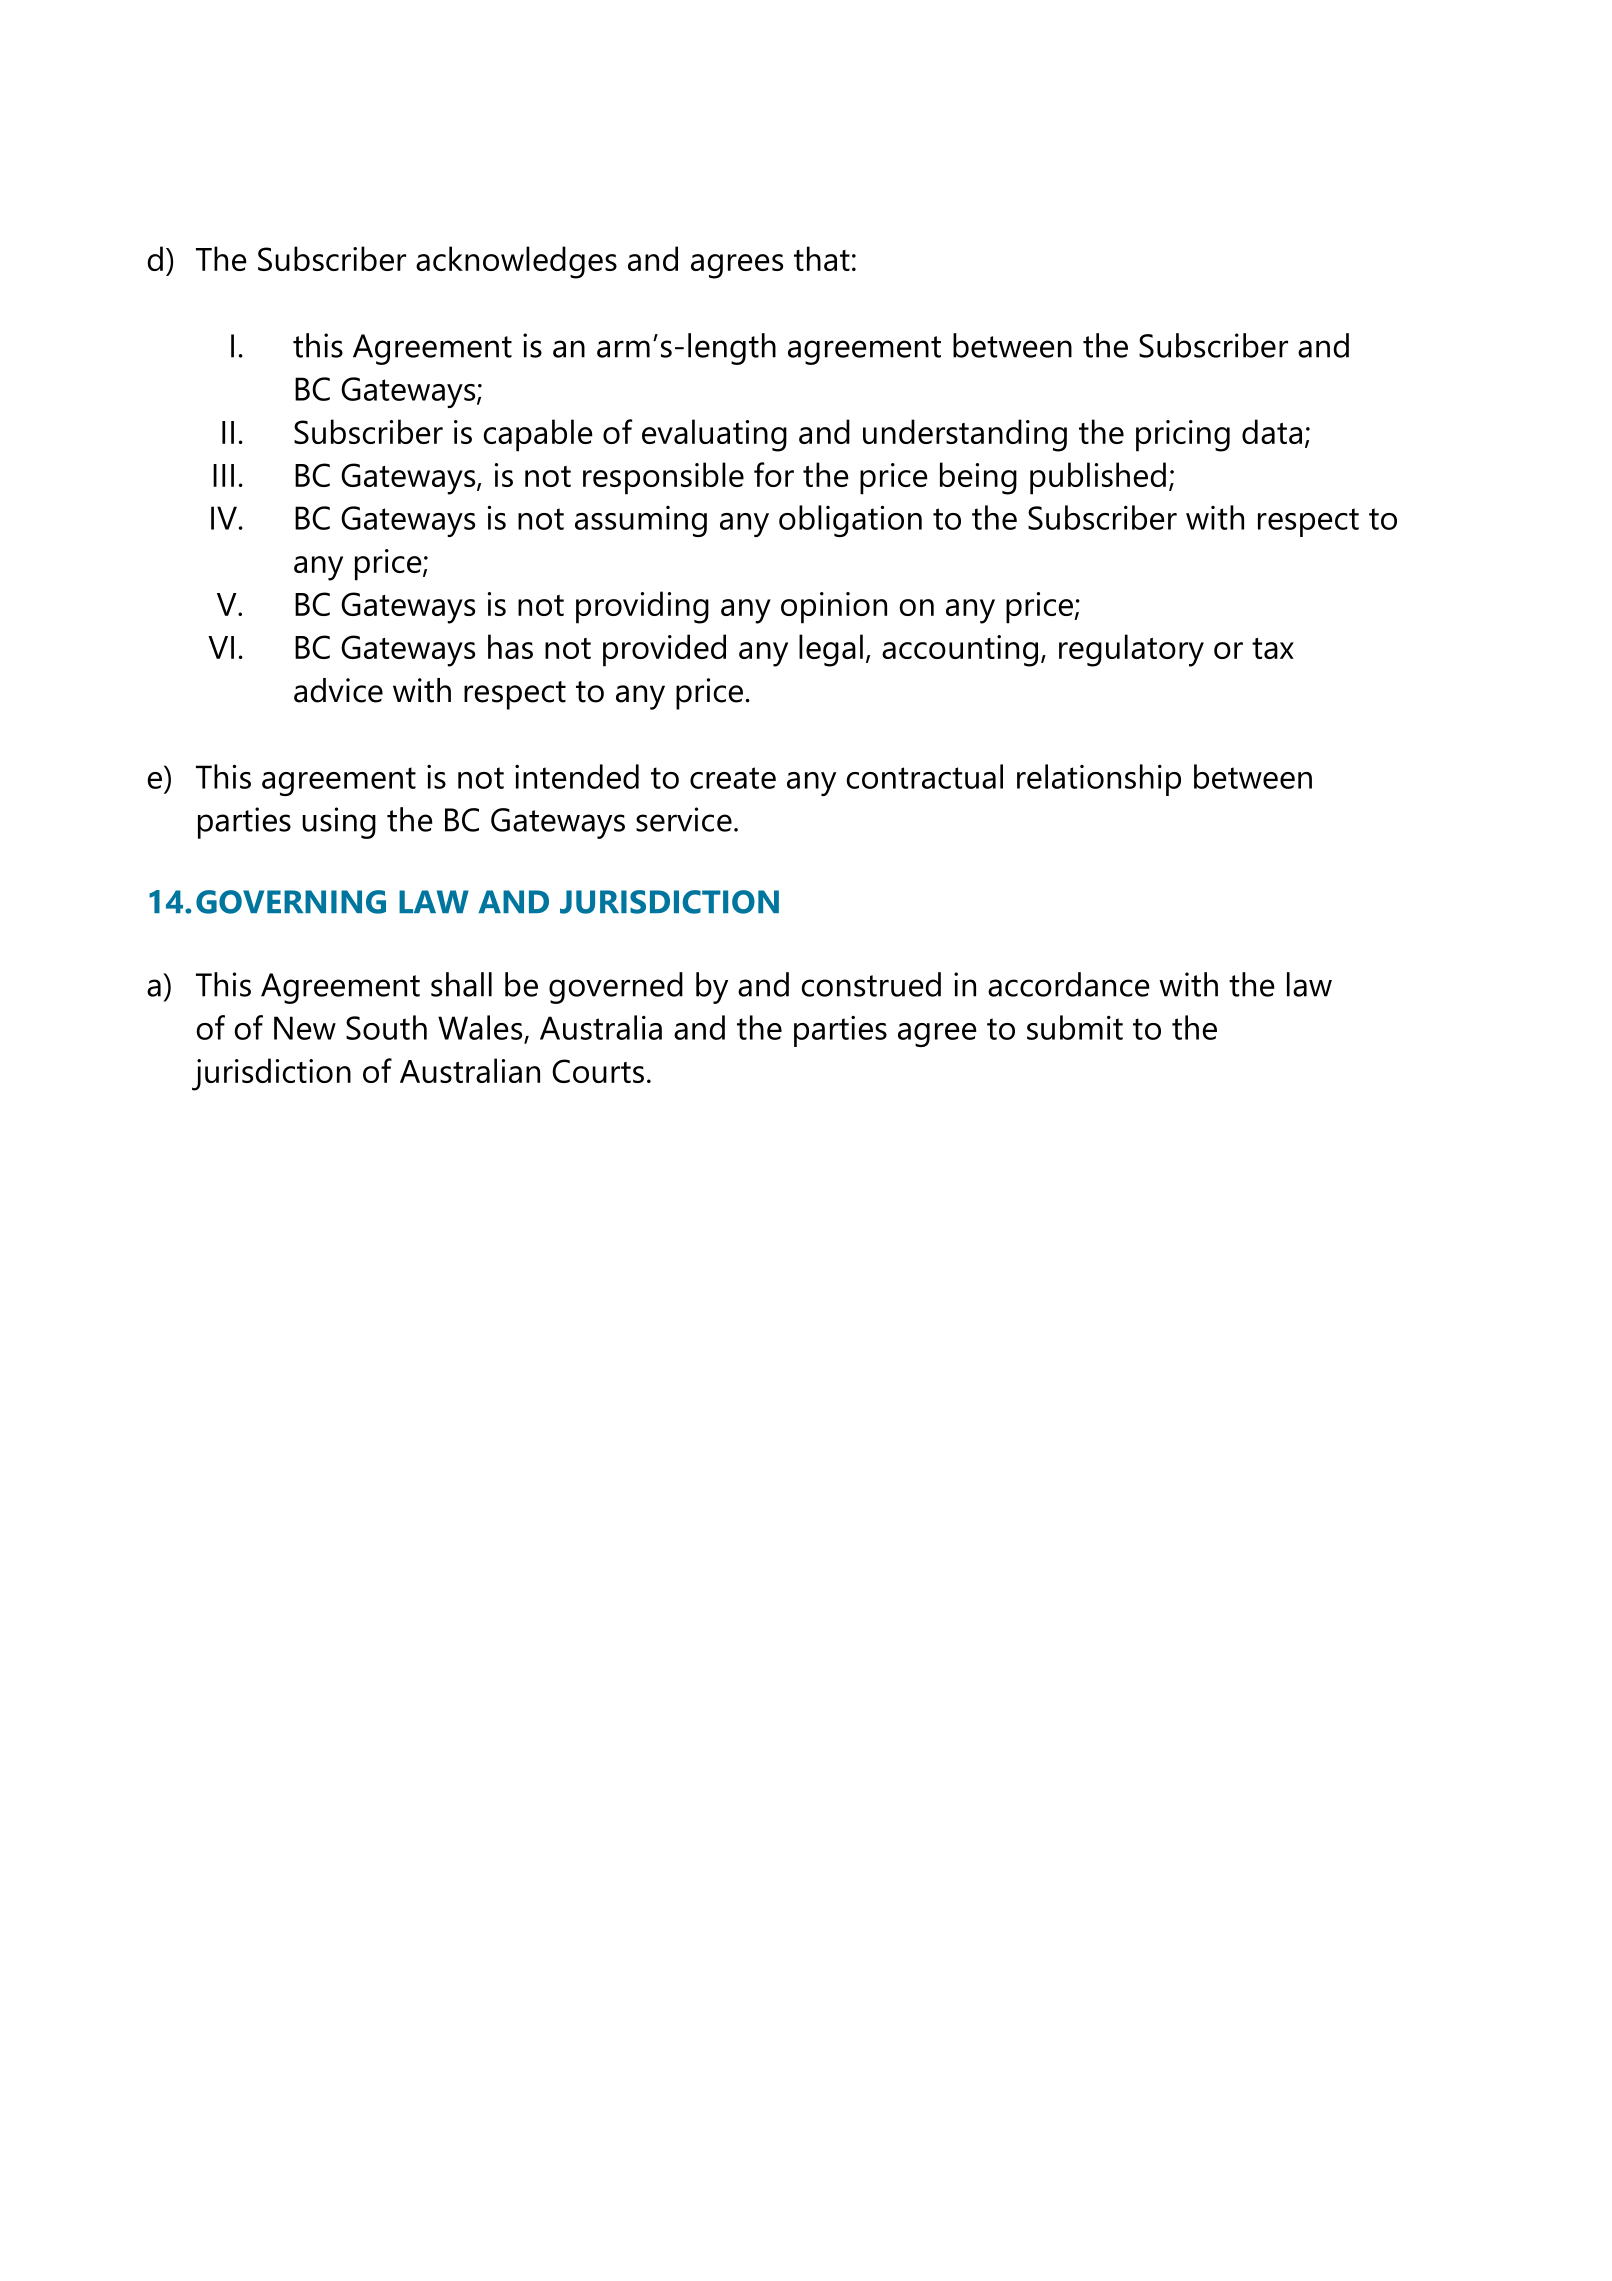  What do you see at coordinates (386, 1027) in the document?
I see `South` at bounding box center [386, 1027].
